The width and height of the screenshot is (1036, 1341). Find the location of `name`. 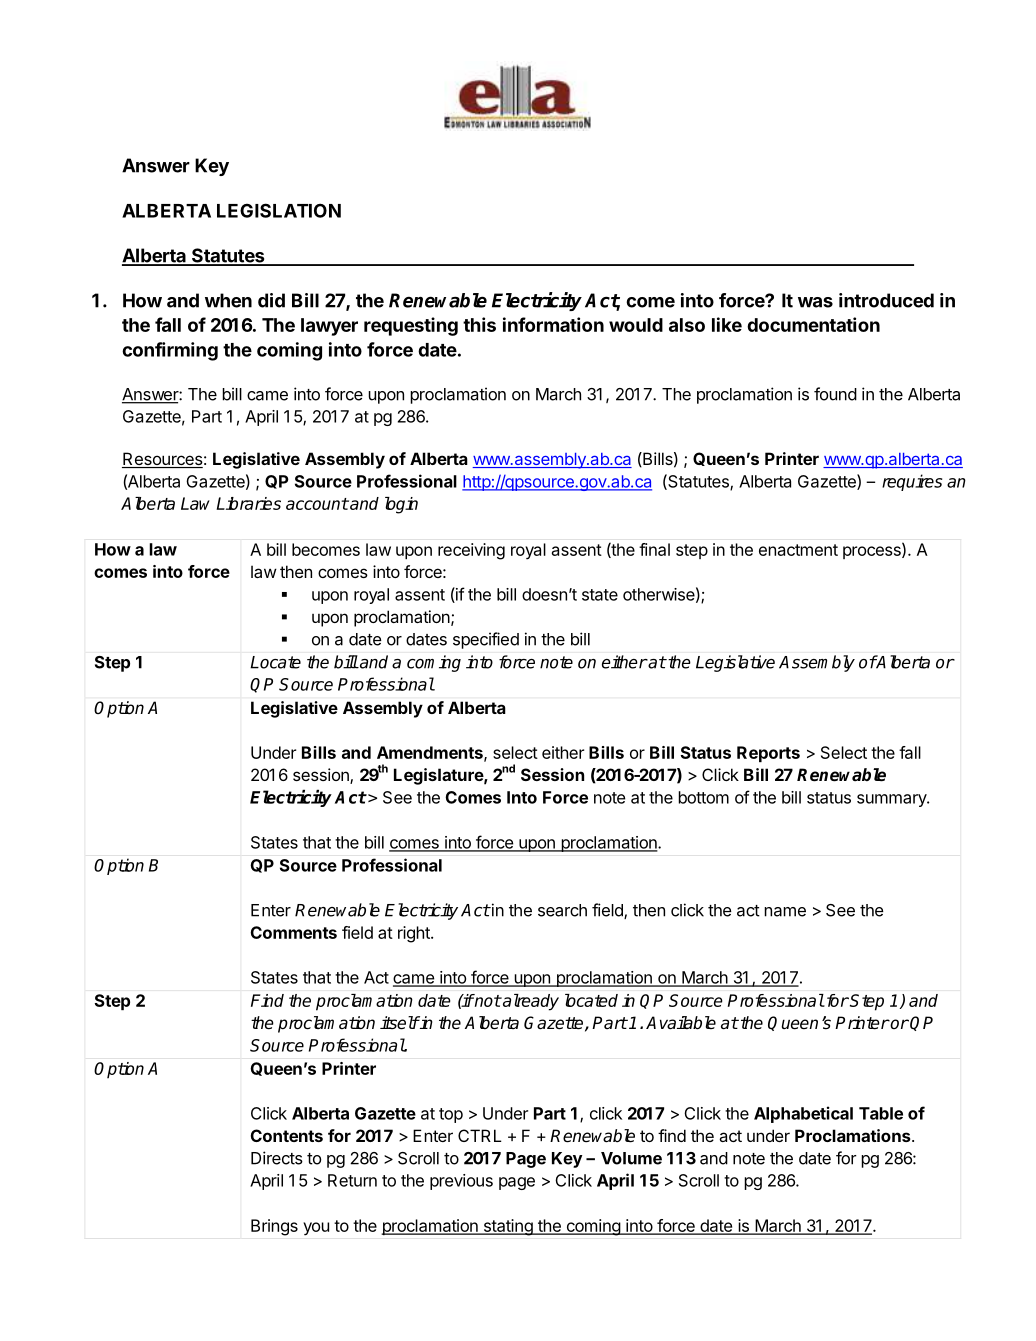

name is located at coordinates (785, 912).
